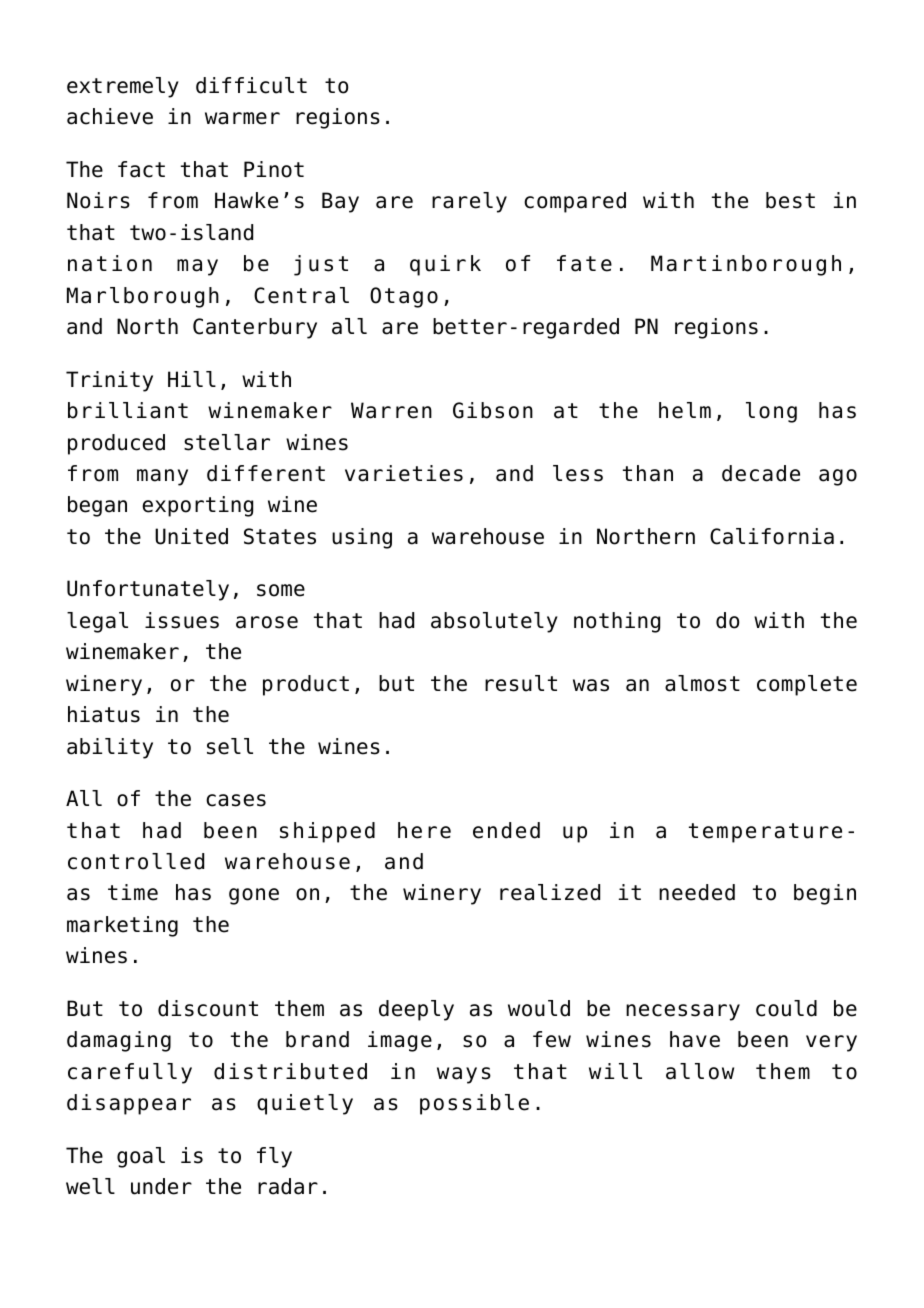 This page has width=924, height=1308. Describe the element at coordinates (469, 202) in the page. I see `rarely` at that location.
